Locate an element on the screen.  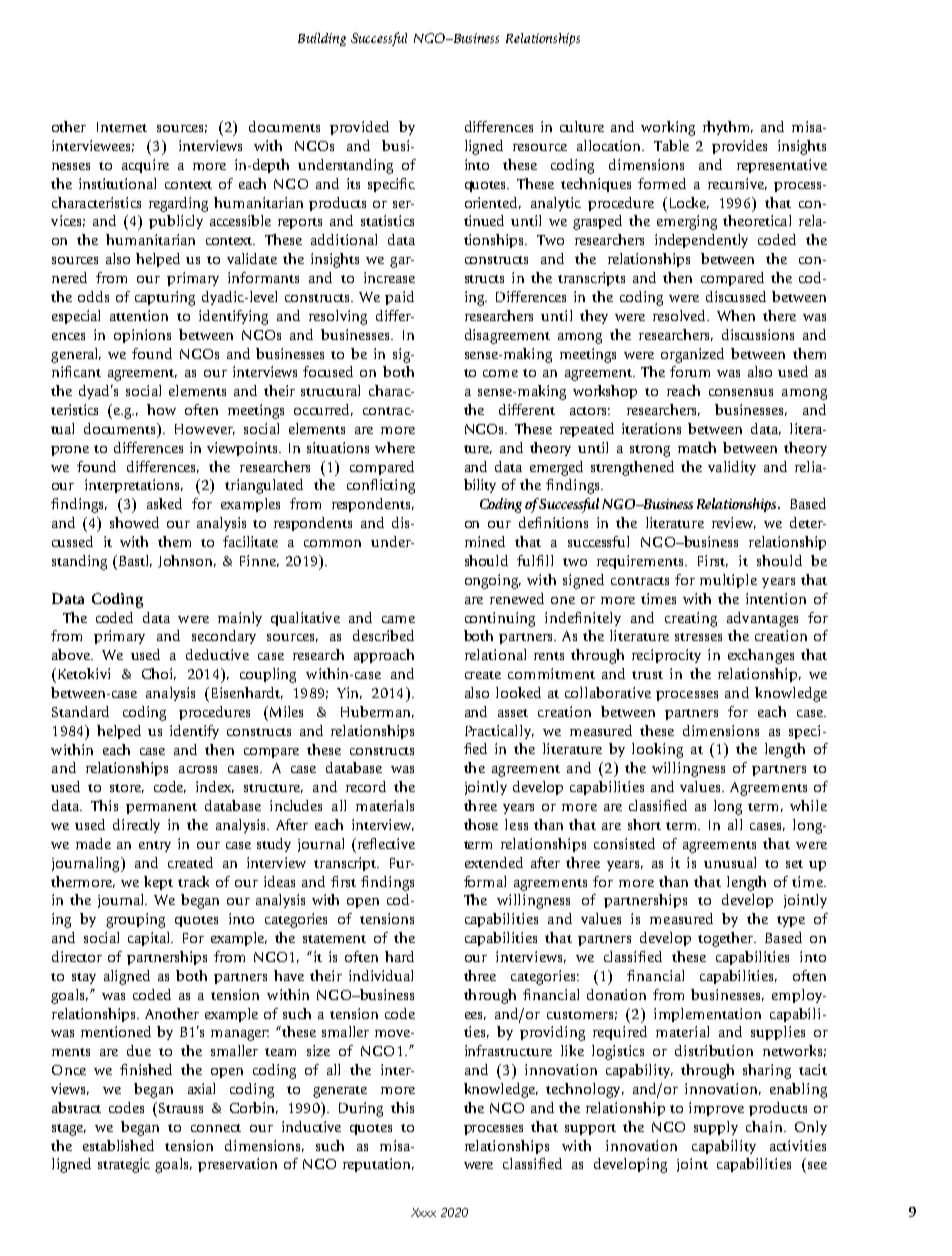
secondary is located at coordinates (224, 637).
